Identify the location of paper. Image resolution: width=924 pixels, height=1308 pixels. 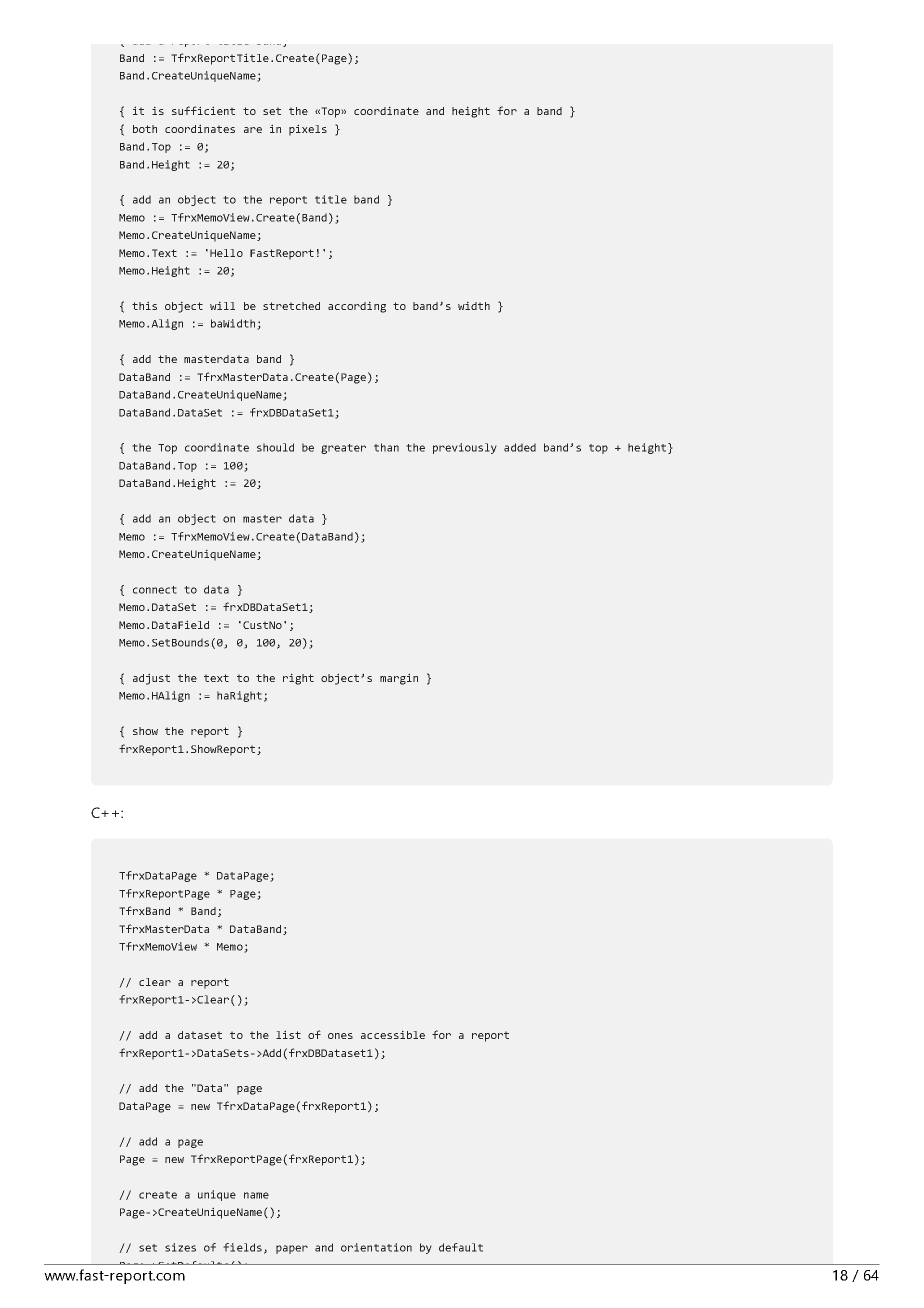
(292, 1249).
